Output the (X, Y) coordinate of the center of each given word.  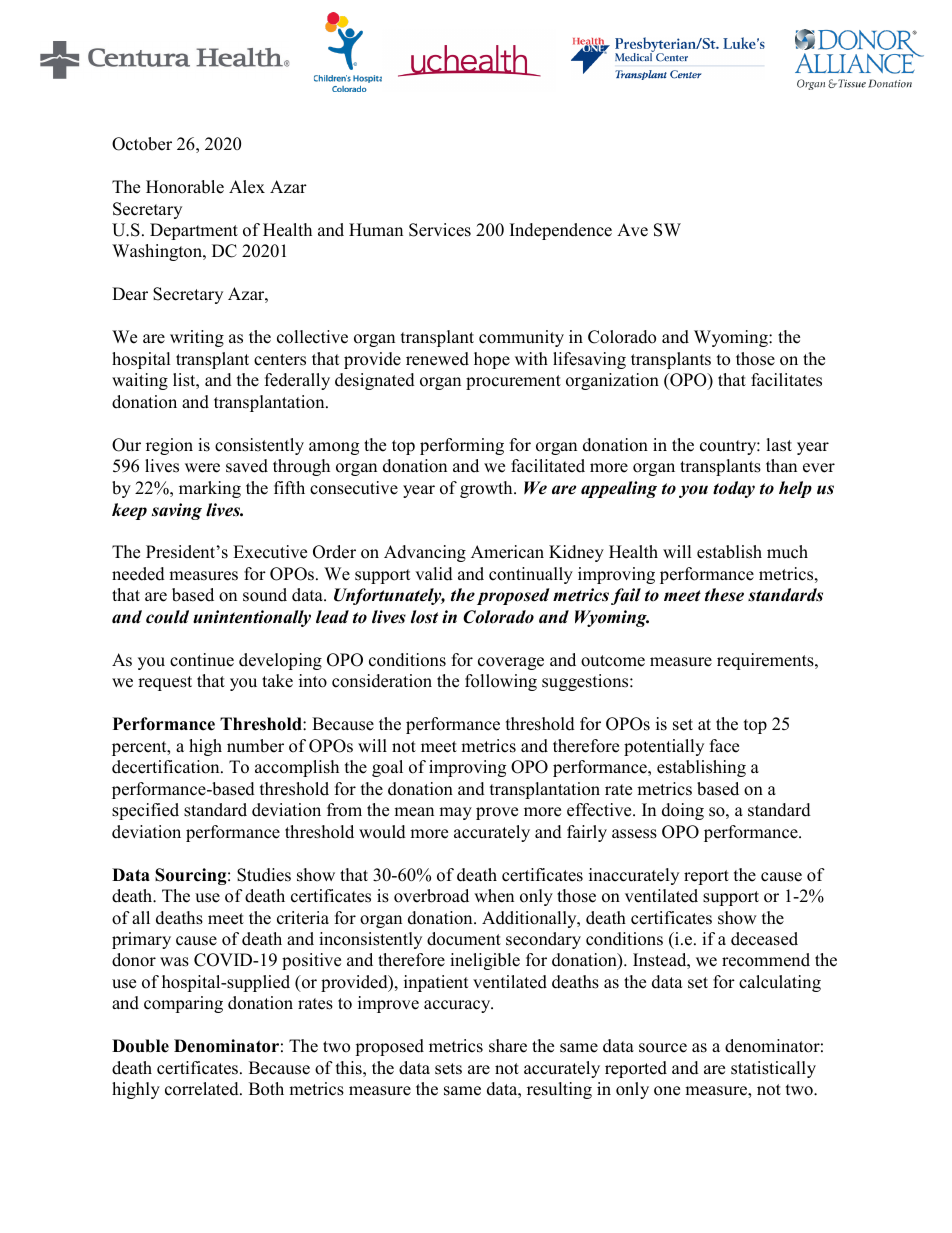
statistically (773, 1069)
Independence (561, 231)
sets (448, 1069)
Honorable (185, 187)
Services (440, 230)
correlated (203, 1089)
